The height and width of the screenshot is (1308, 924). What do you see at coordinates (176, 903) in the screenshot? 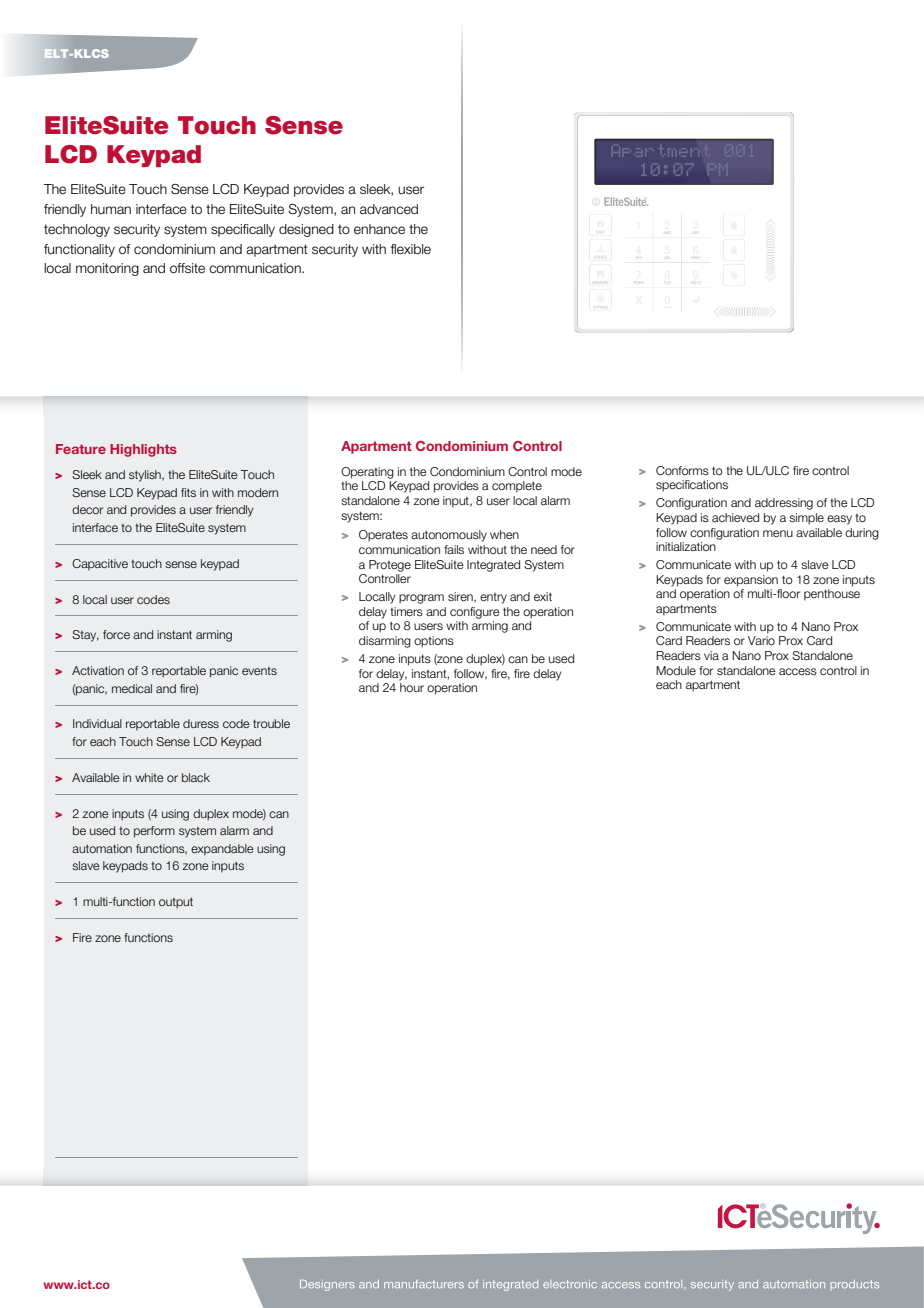
I see `output` at bounding box center [176, 903].
